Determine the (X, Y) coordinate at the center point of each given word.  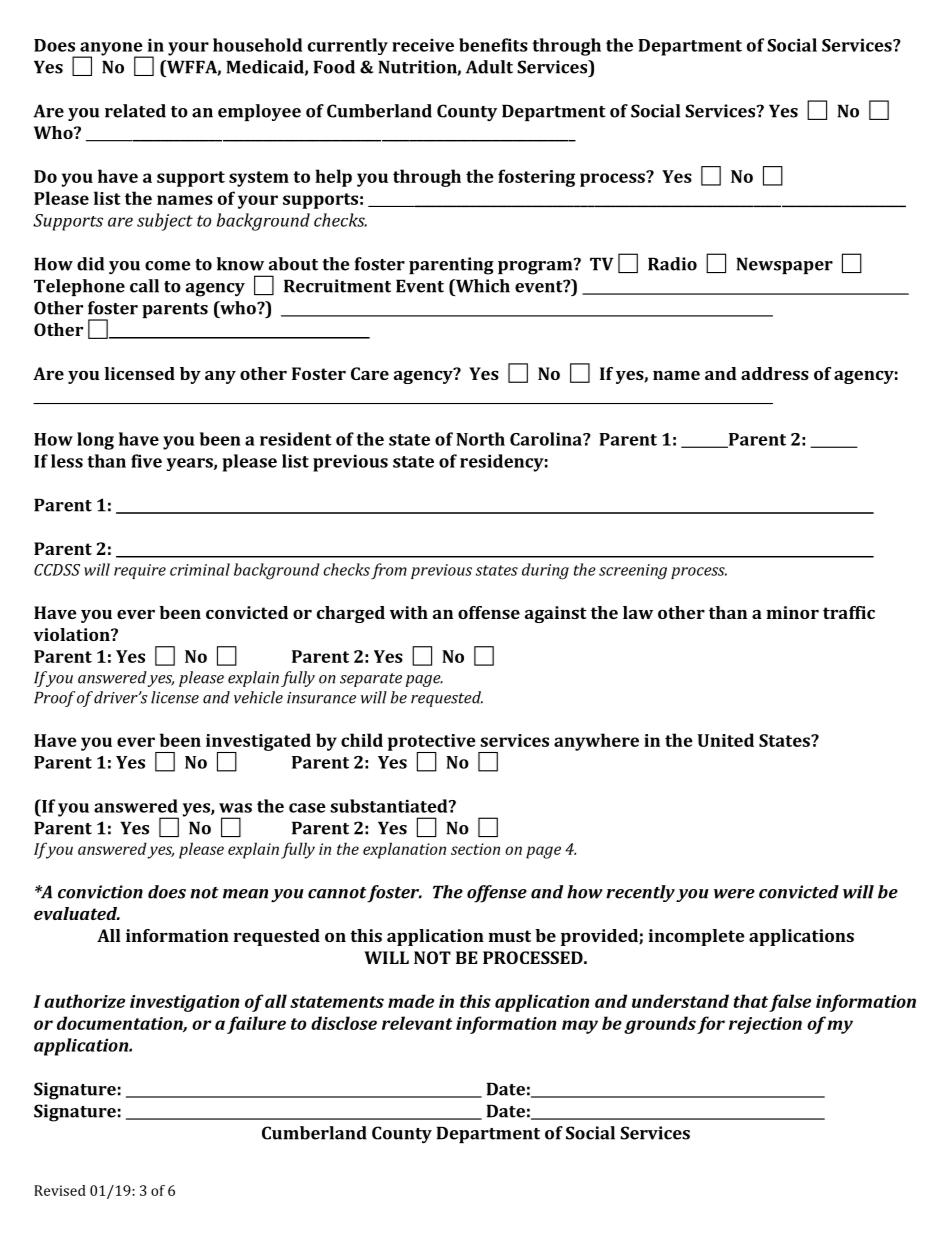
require (140, 571)
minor (792, 612)
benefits (493, 45)
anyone (111, 50)
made (411, 1001)
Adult (489, 67)
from (389, 571)
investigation (184, 1003)
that (750, 1001)
